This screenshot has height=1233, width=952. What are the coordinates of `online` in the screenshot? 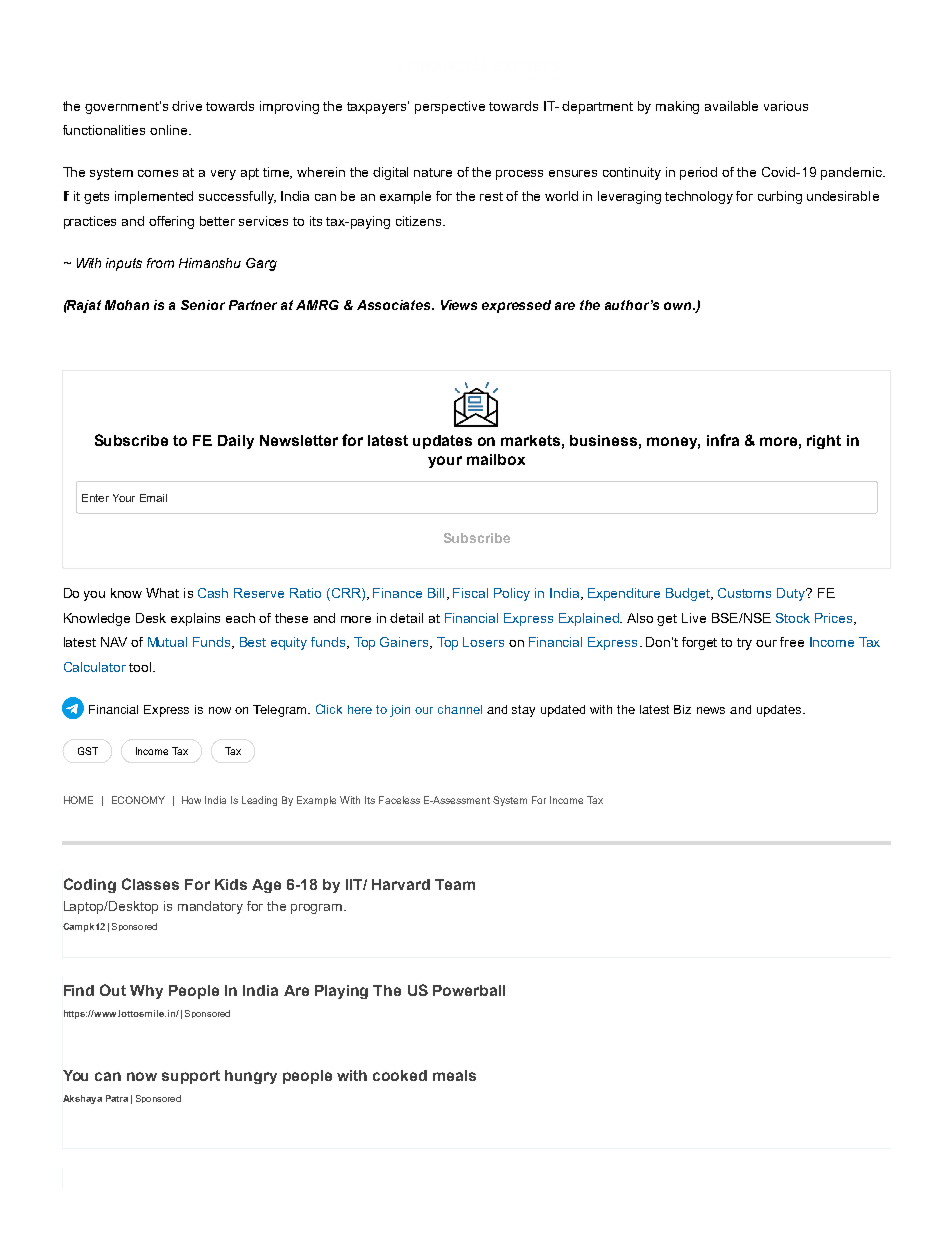 It's located at (170, 130).
